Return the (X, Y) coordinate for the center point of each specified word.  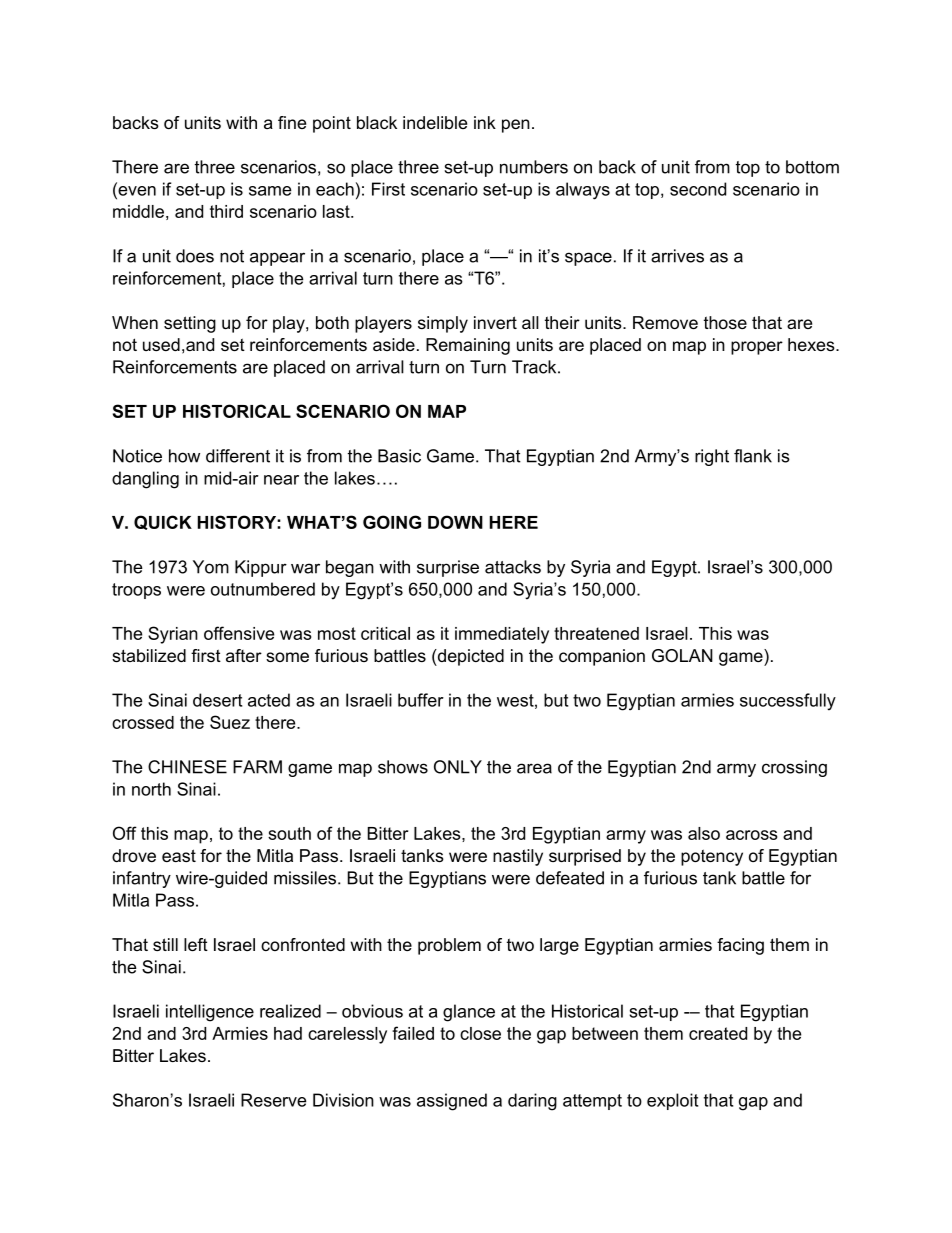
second (698, 189)
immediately (502, 635)
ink (485, 122)
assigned (452, 1102)
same (270, 191)
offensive (239, 633)
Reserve (274, 1100)
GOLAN (682, 656)
